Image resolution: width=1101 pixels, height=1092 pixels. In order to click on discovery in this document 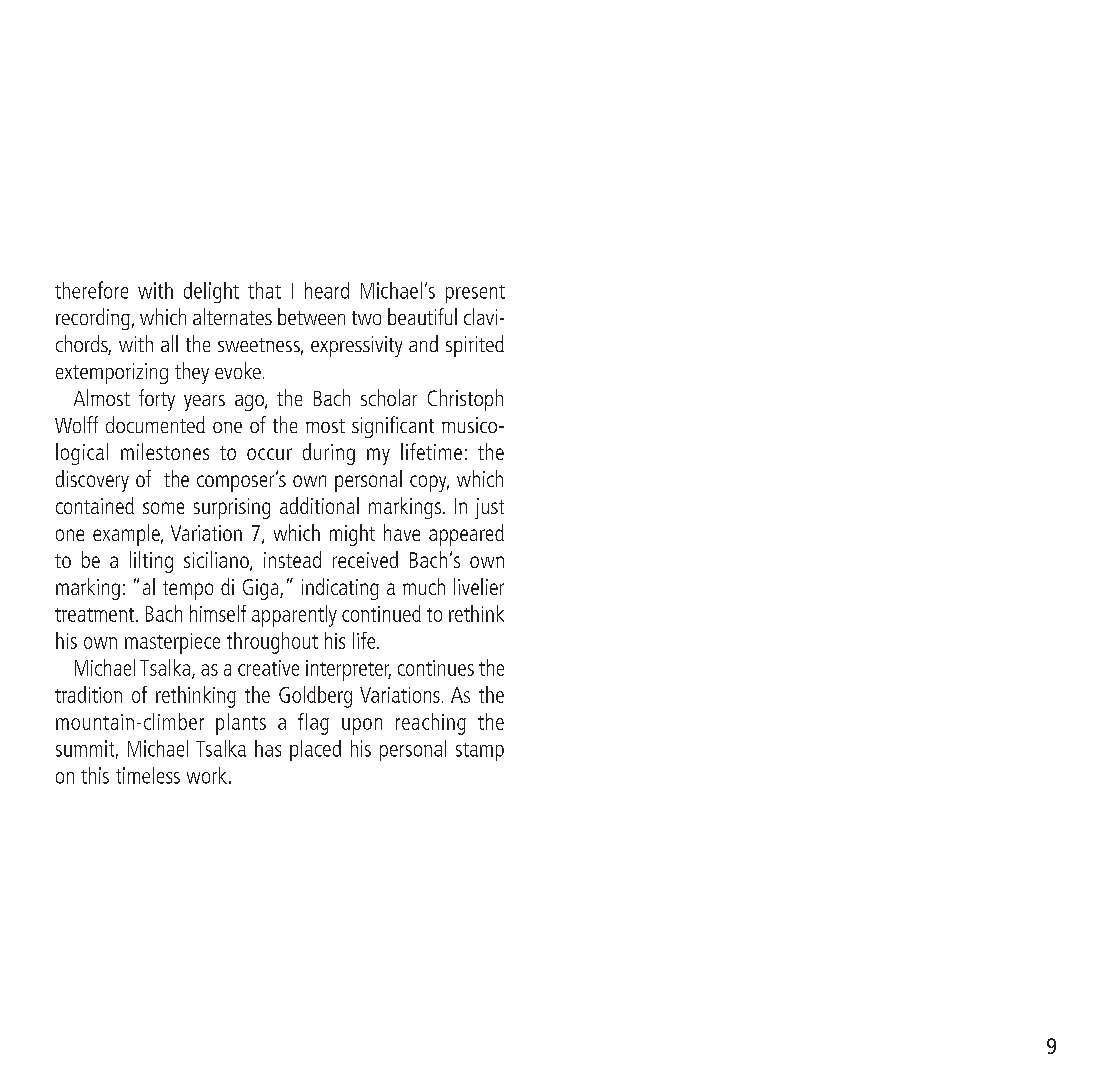, I will do `click(92, 481)`.
